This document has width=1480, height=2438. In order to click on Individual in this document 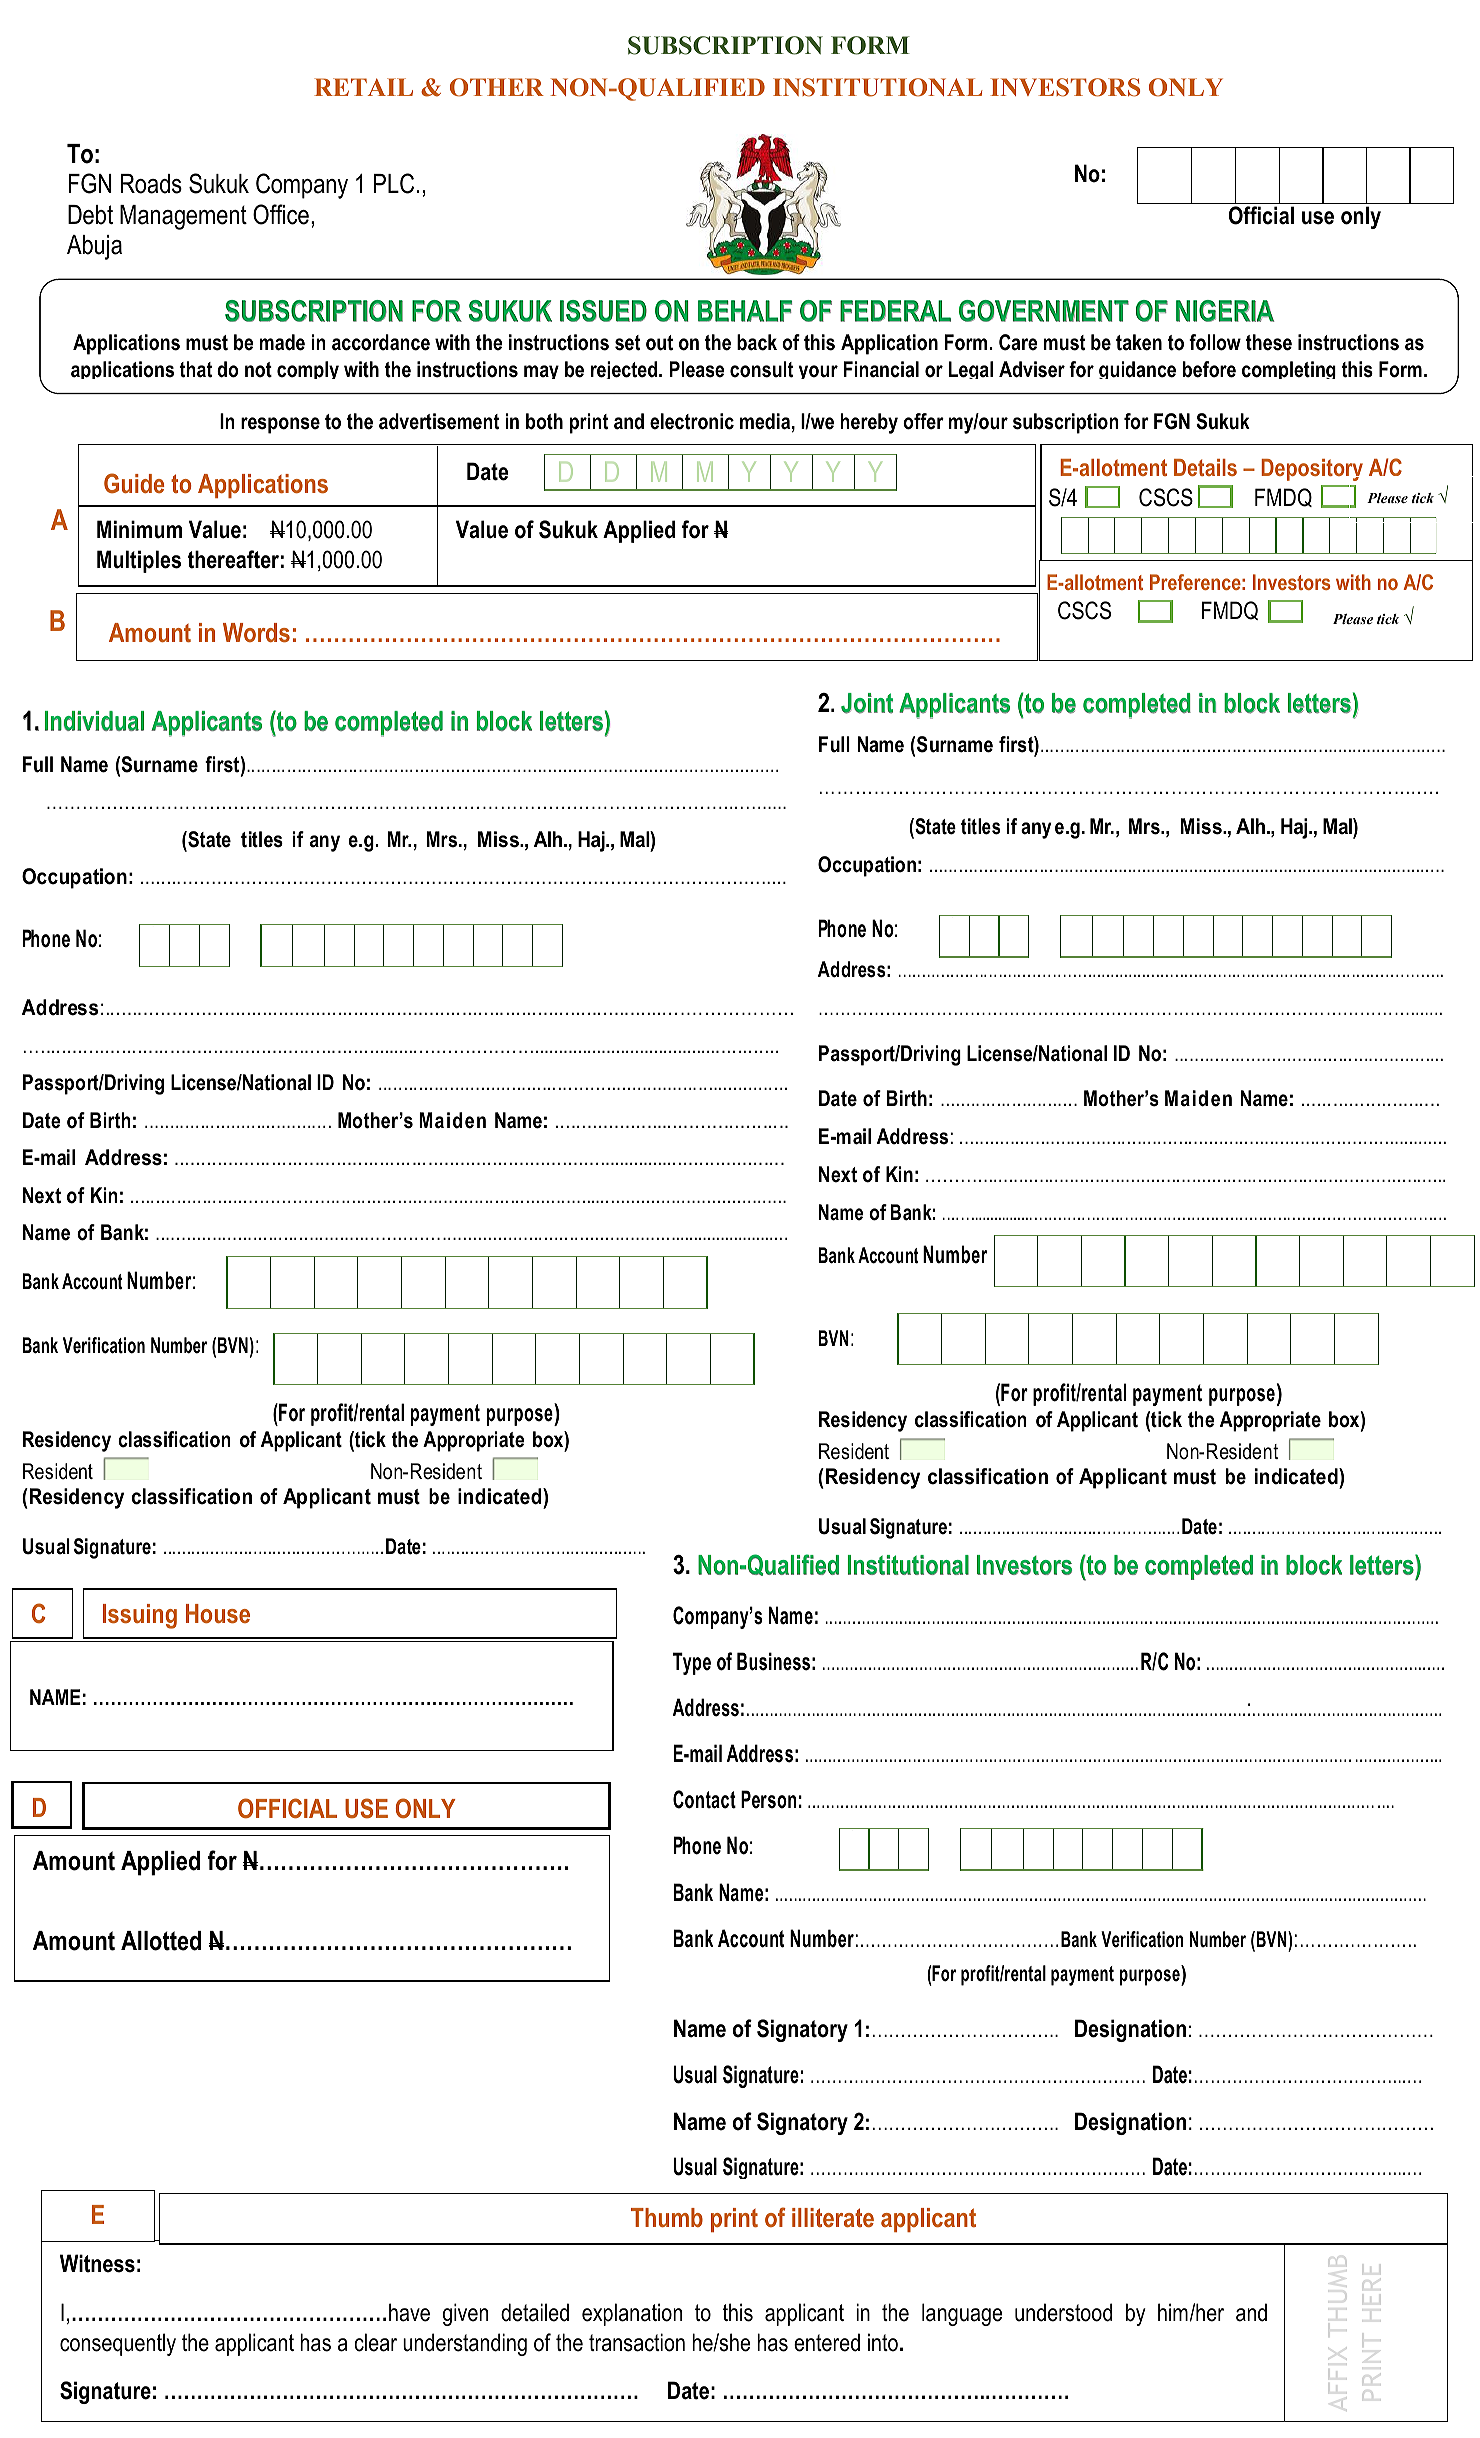, I will do `click(94, 721)`.
